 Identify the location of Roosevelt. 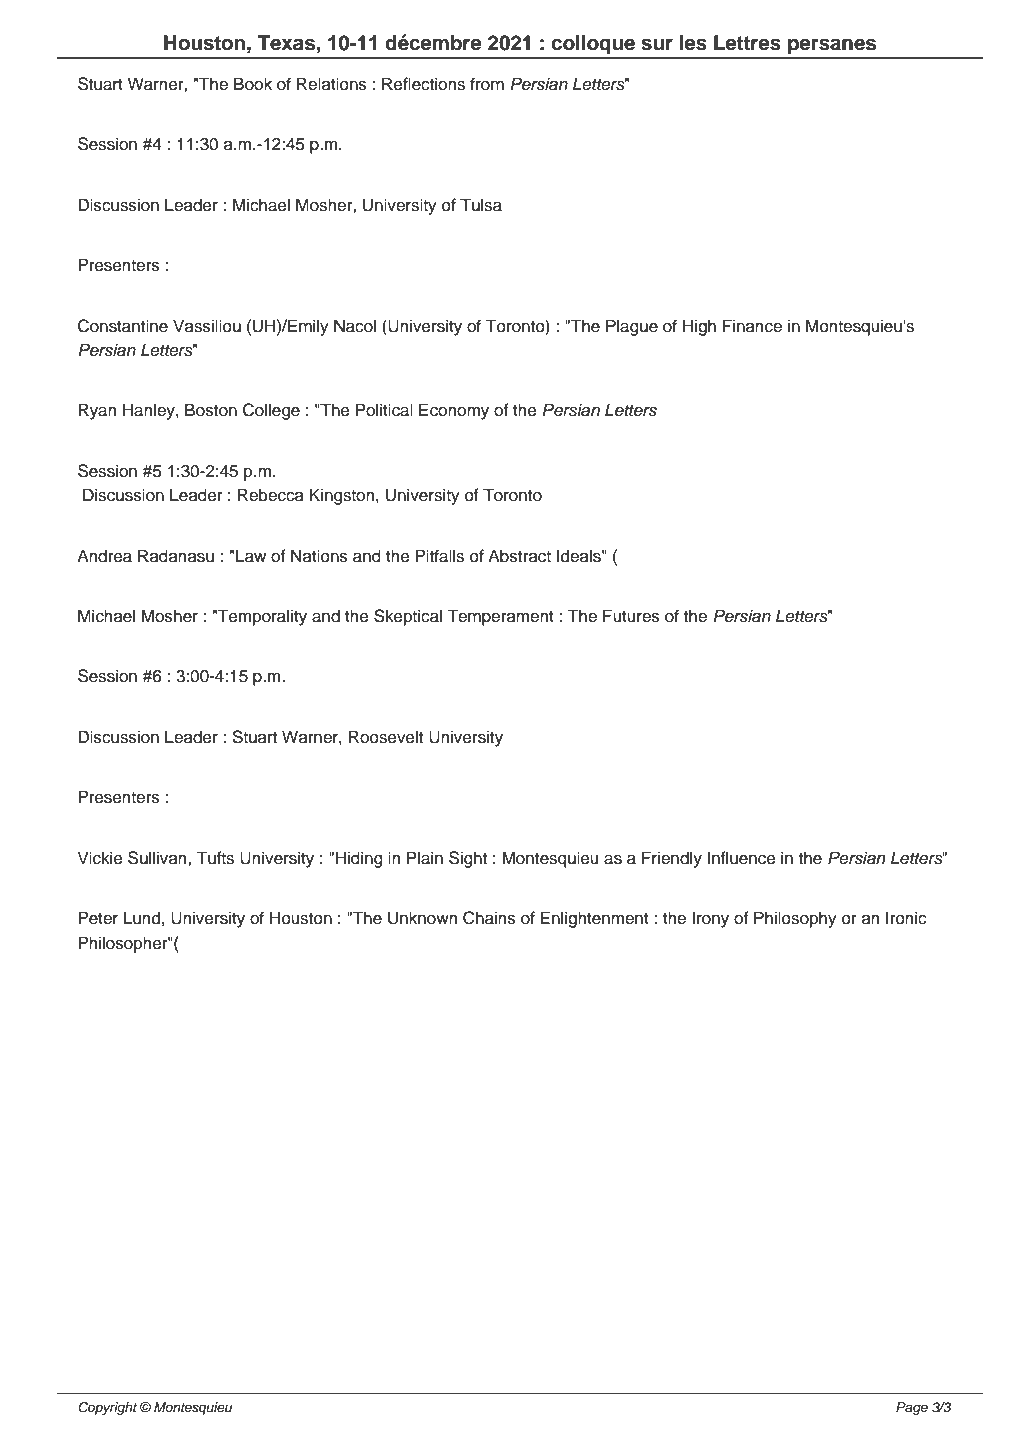
(386, 737).
